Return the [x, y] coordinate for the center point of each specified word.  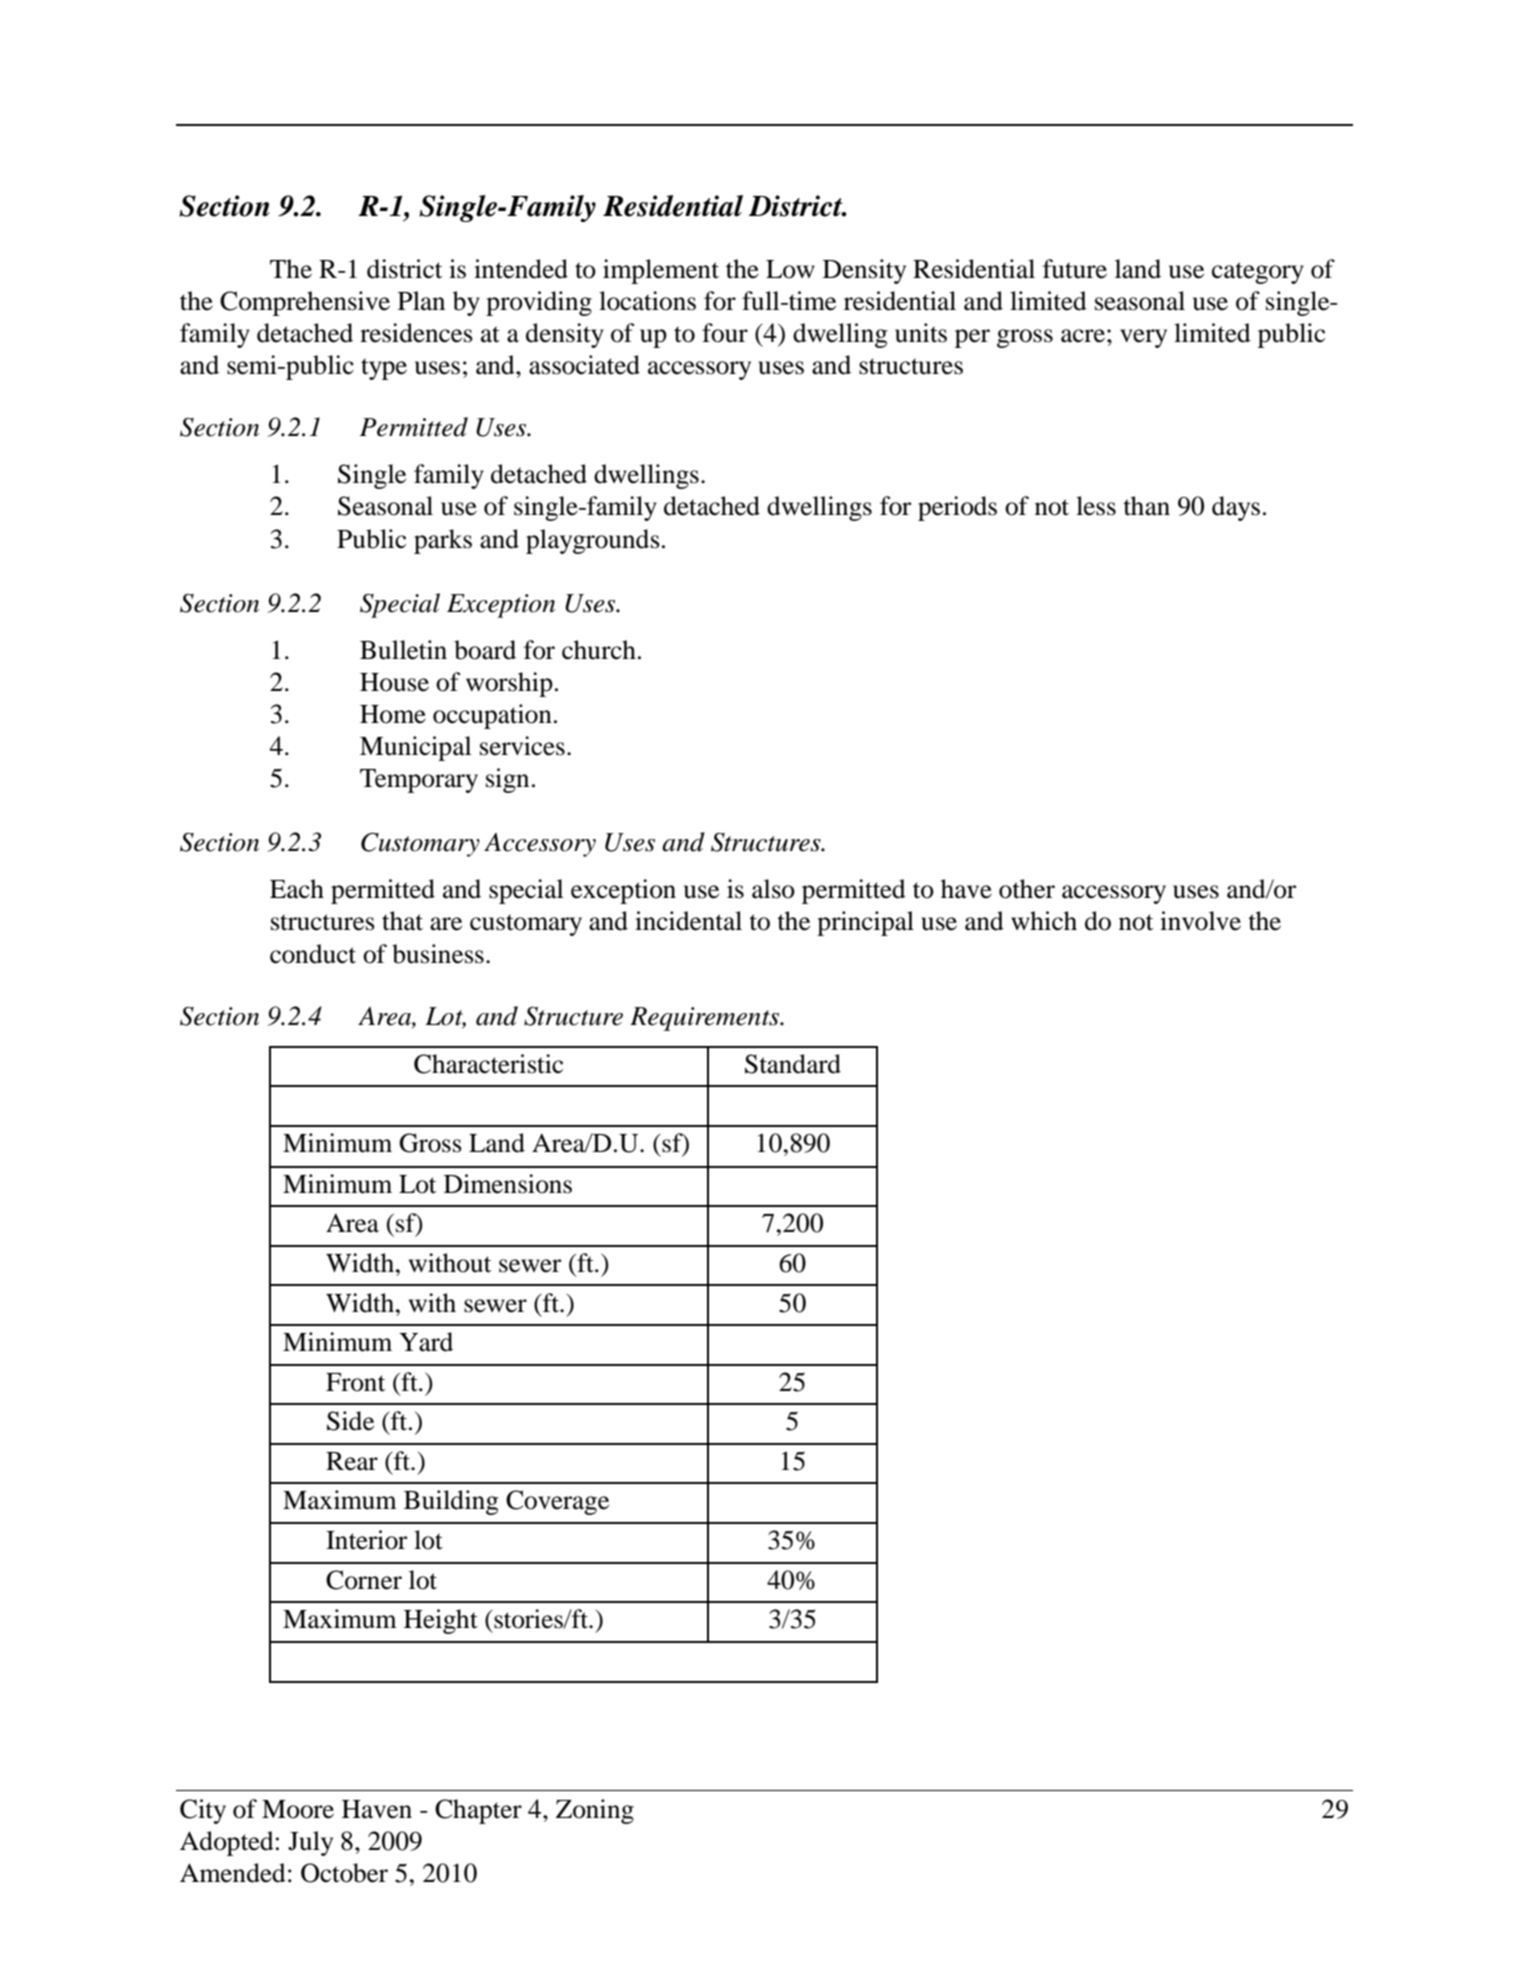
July [310, 1843]
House [394, 682]
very [1143, 338]
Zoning [595, 1811]
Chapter [478, 1811]
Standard [793, 1064]
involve [1200, 921]
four [725, 333]
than [1146, 506]
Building [451, 1502]
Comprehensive [305, 303]
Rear [352, 1461]
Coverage [557, 1502]
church [599, 650]
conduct [313, 954]
